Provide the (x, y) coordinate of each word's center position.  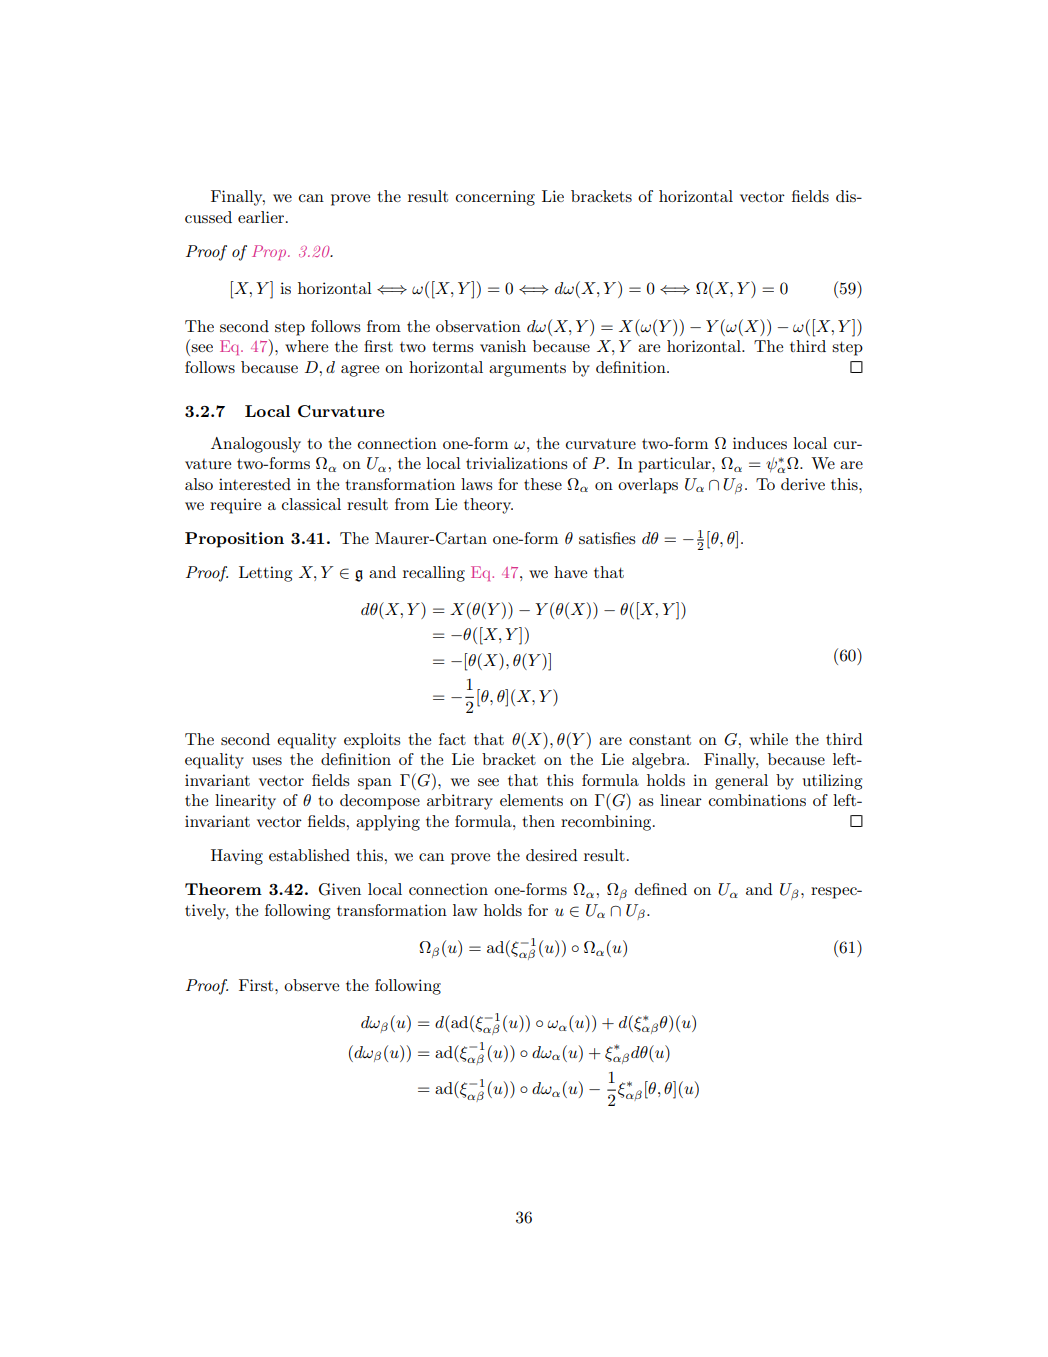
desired (552, 855)
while (769, 739)
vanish (503, 346)
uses (267, 761)
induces (760, 443)
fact (452, 739)
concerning (495, 198)
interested (255, 484)
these (543, 484)
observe (311, 985)
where (306, 346)
